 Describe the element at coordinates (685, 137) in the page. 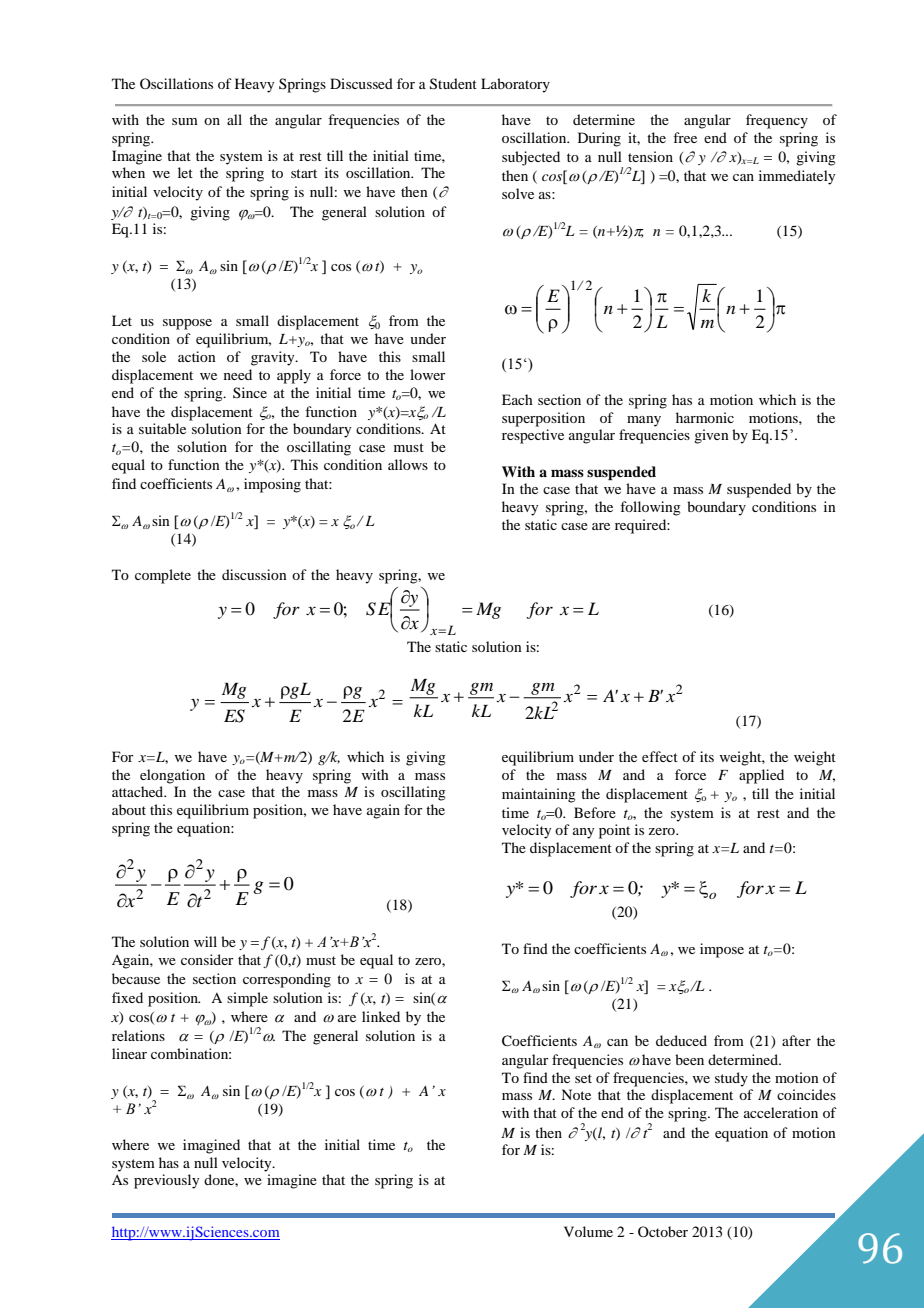

I see `free` at that location.
